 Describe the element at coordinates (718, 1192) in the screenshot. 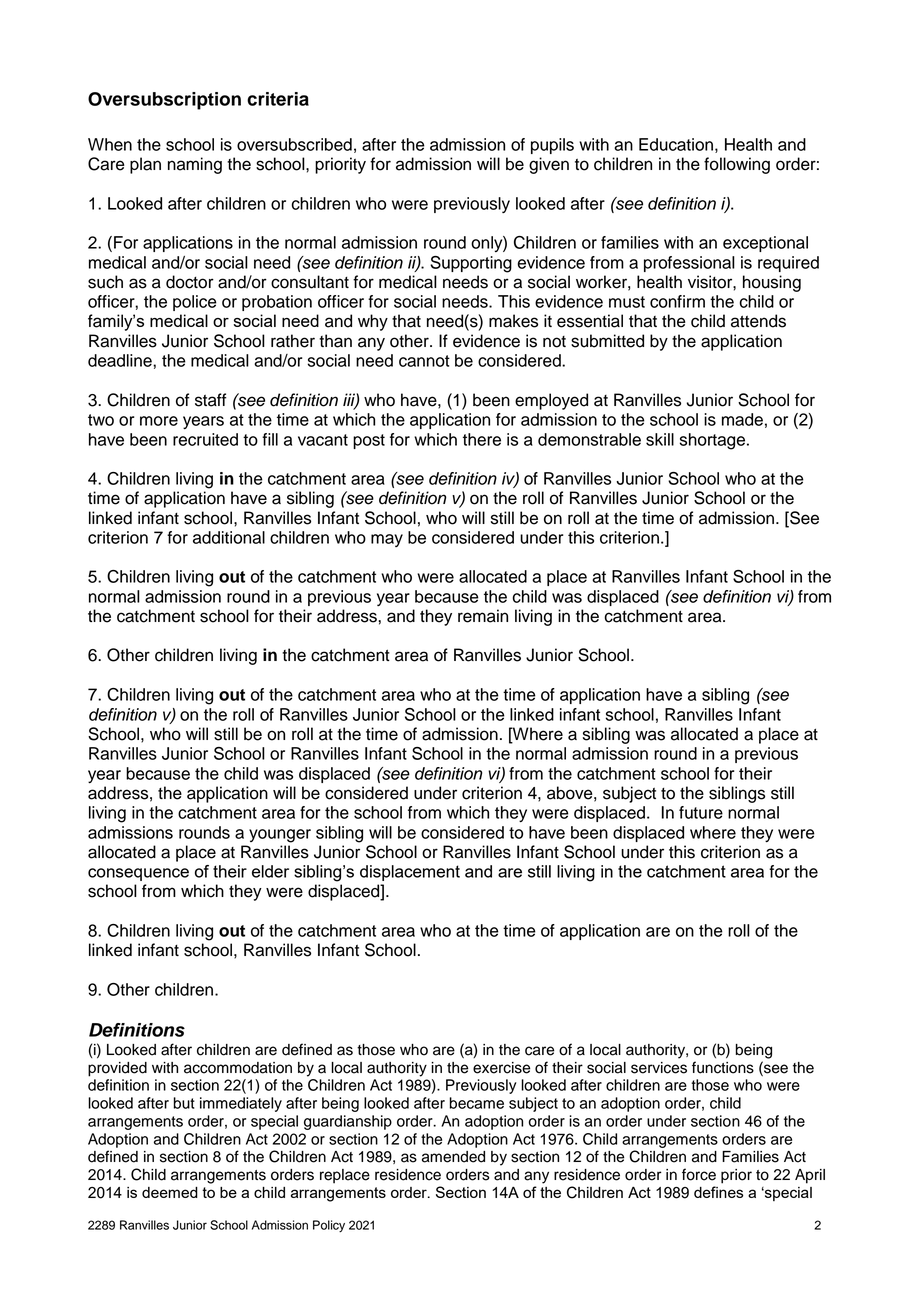

I see `defines` at that location.
